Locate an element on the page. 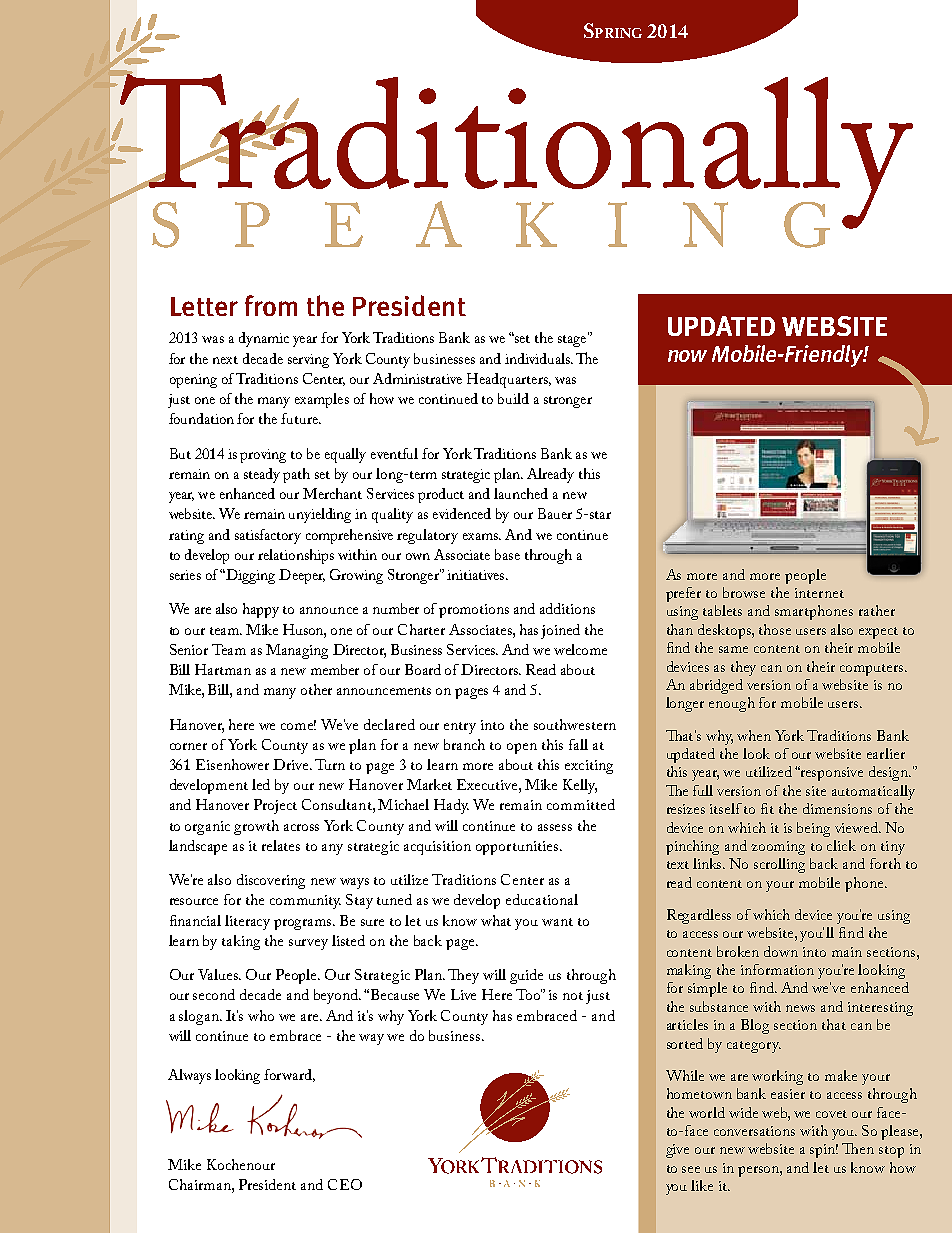  satisfactory is located at coordinates (268, 536).
